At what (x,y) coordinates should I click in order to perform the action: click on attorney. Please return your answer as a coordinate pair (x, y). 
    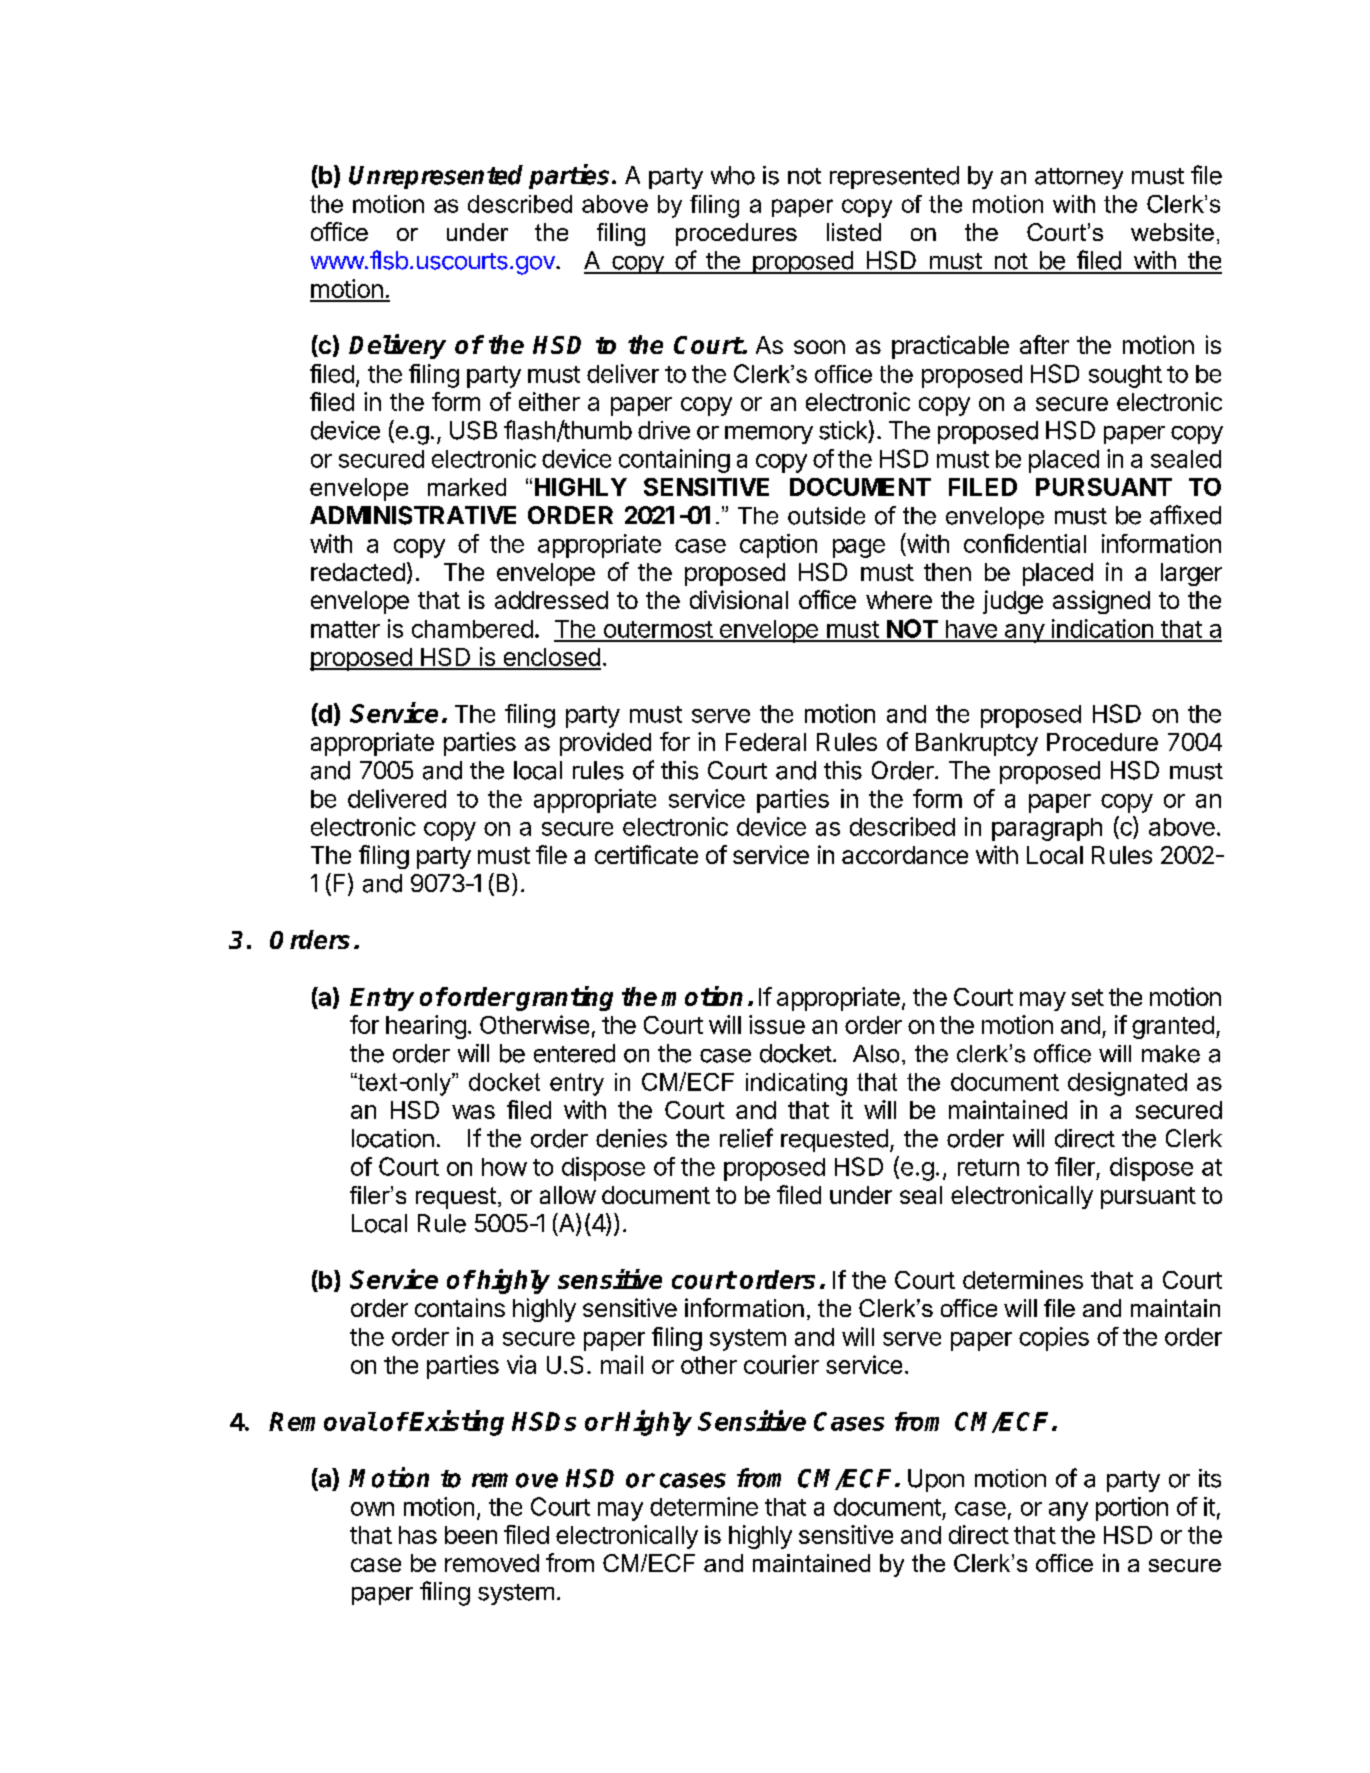
    Looking at the image, I should click on (1079, 178).
